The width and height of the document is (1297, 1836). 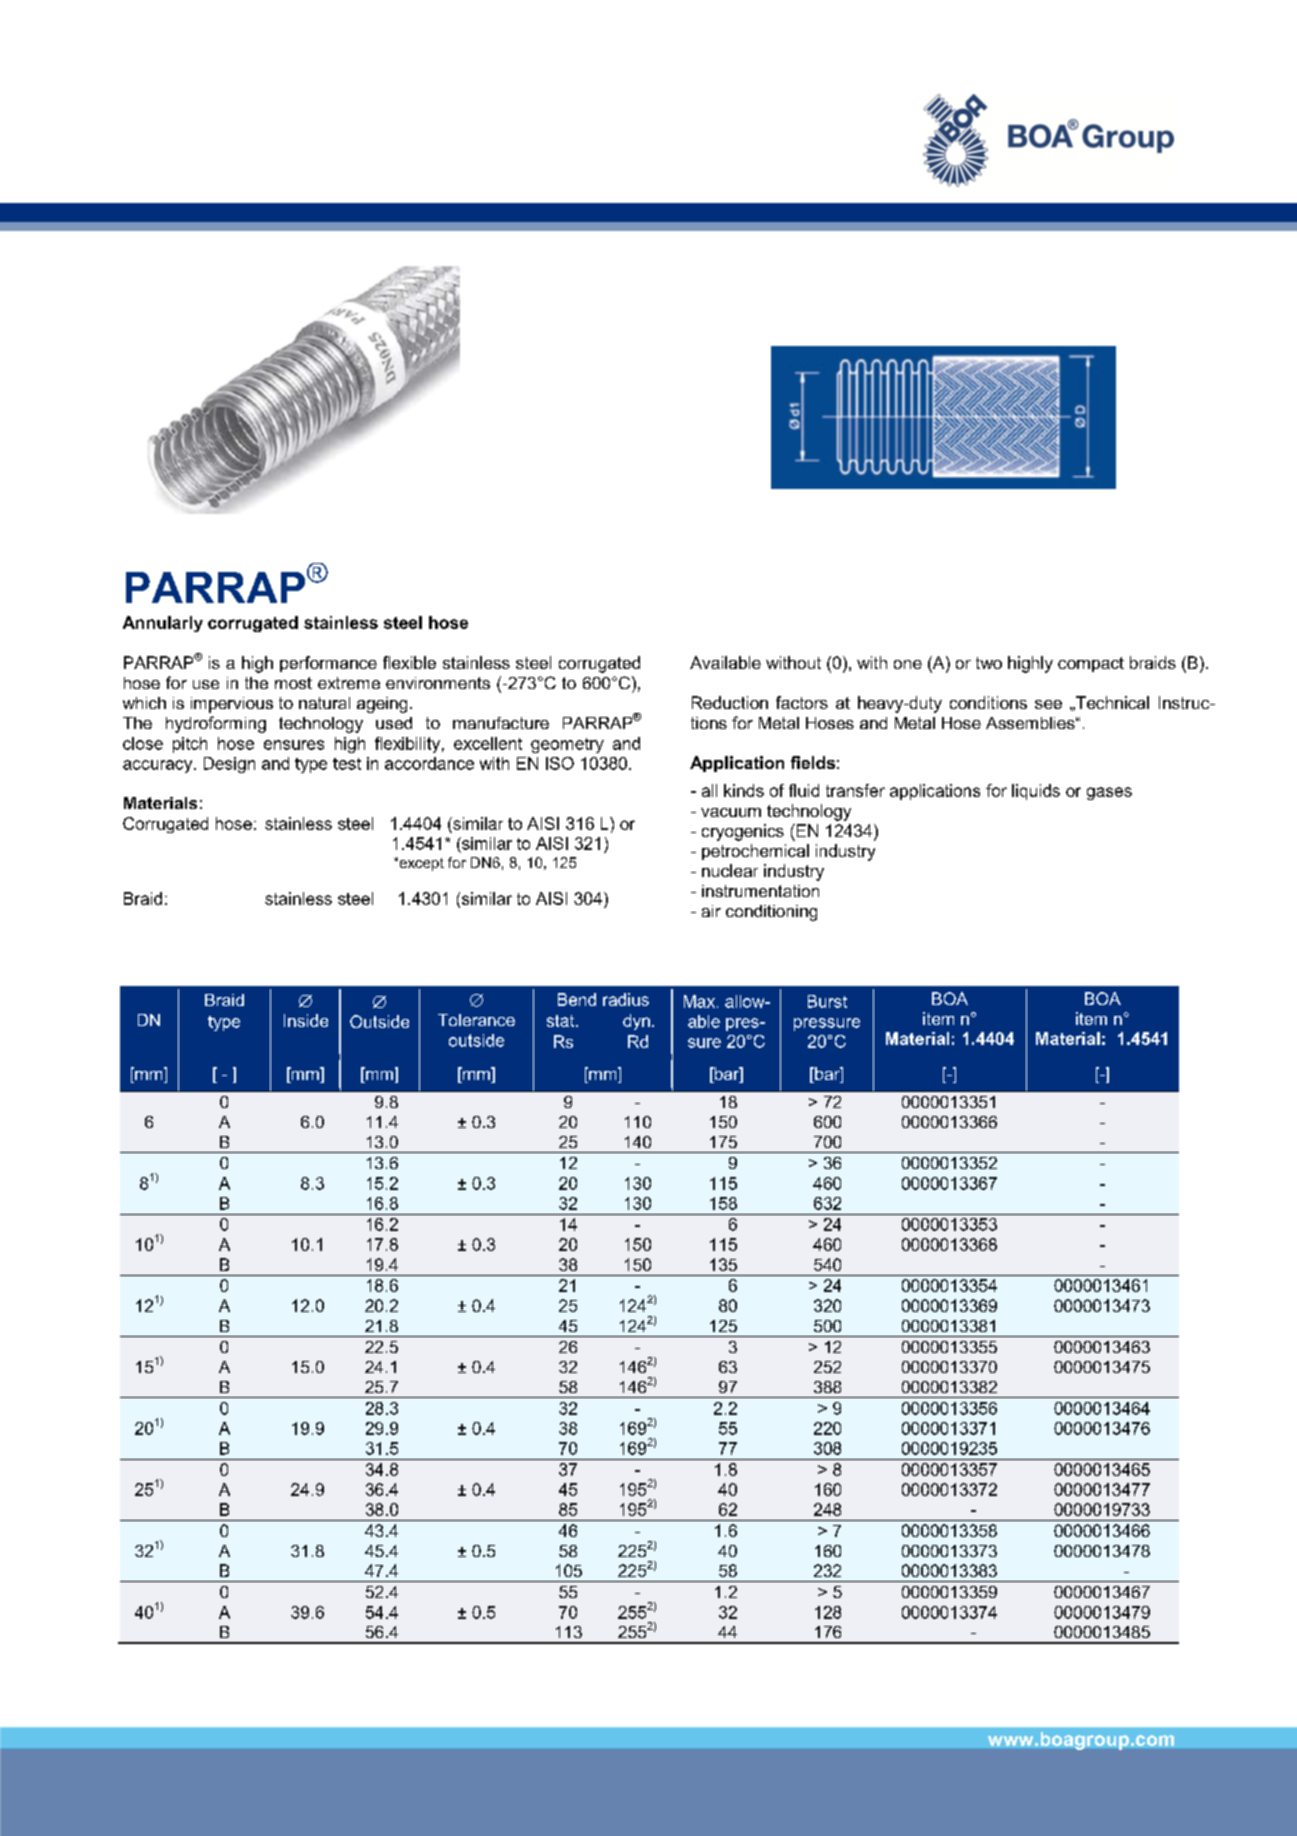 I want to click on Inside, so click(x=306, y=1020).
